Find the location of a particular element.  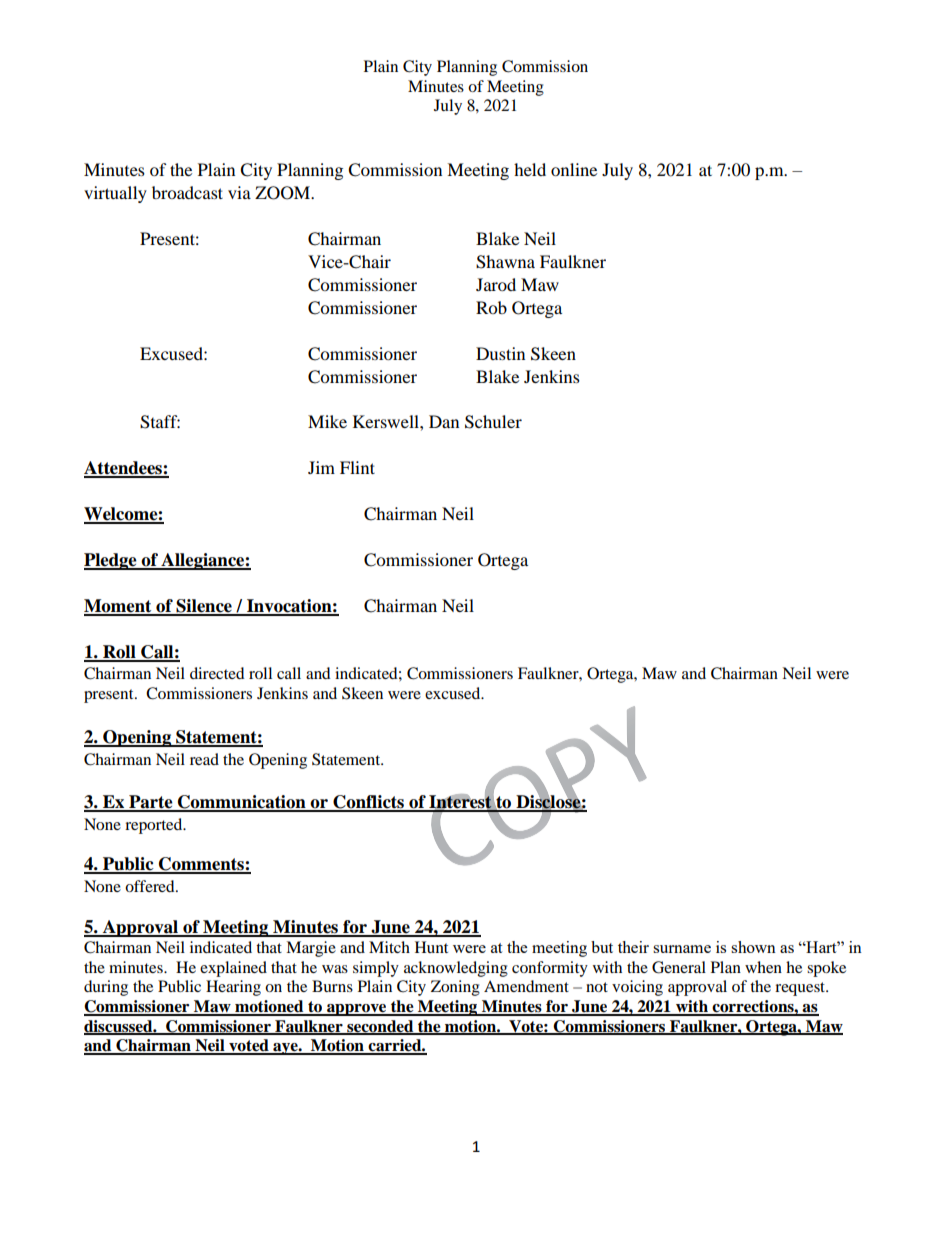

read is located at coordinates (204, 759).
